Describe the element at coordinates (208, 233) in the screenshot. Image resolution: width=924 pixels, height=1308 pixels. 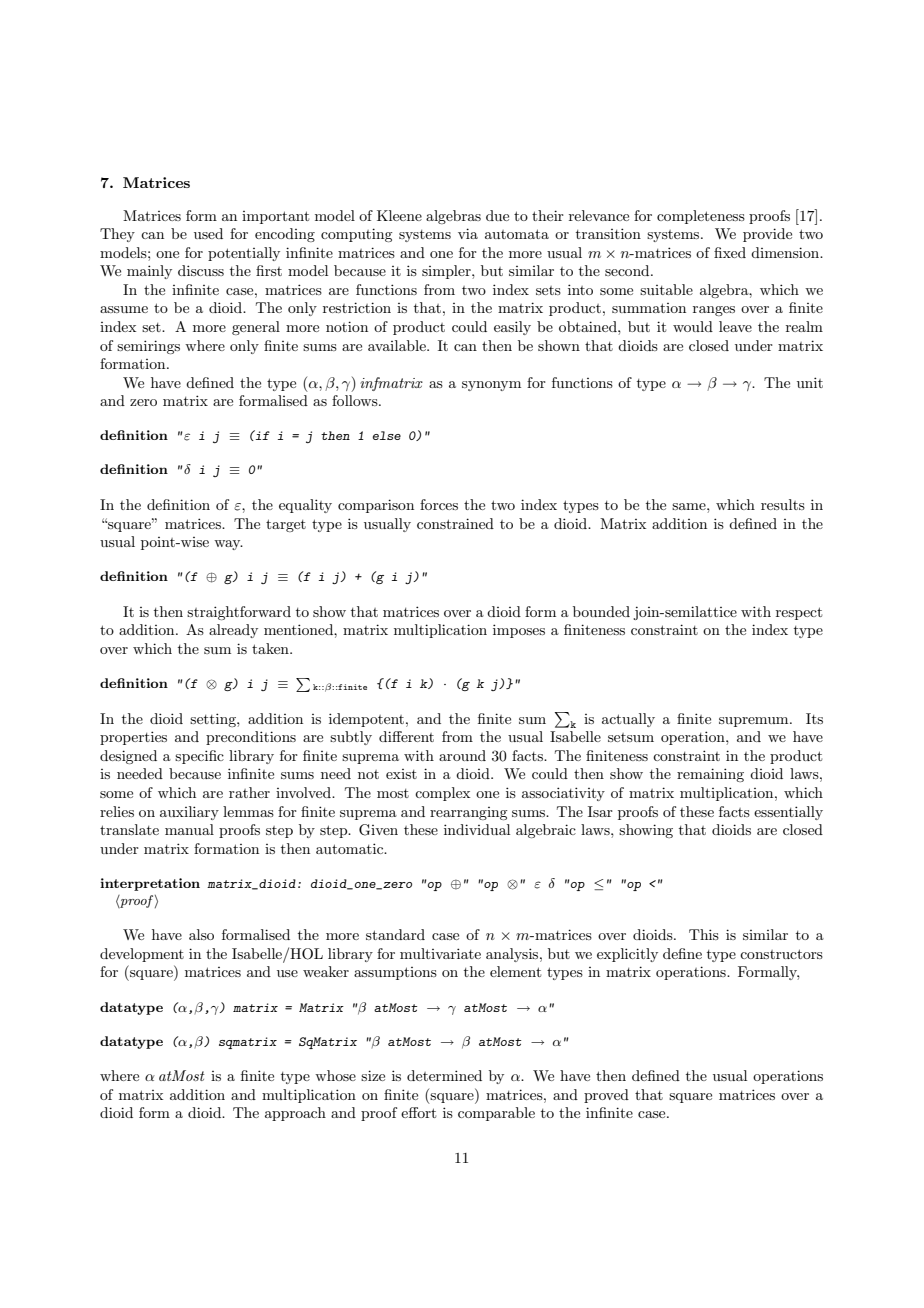
I see `used` at that location.
